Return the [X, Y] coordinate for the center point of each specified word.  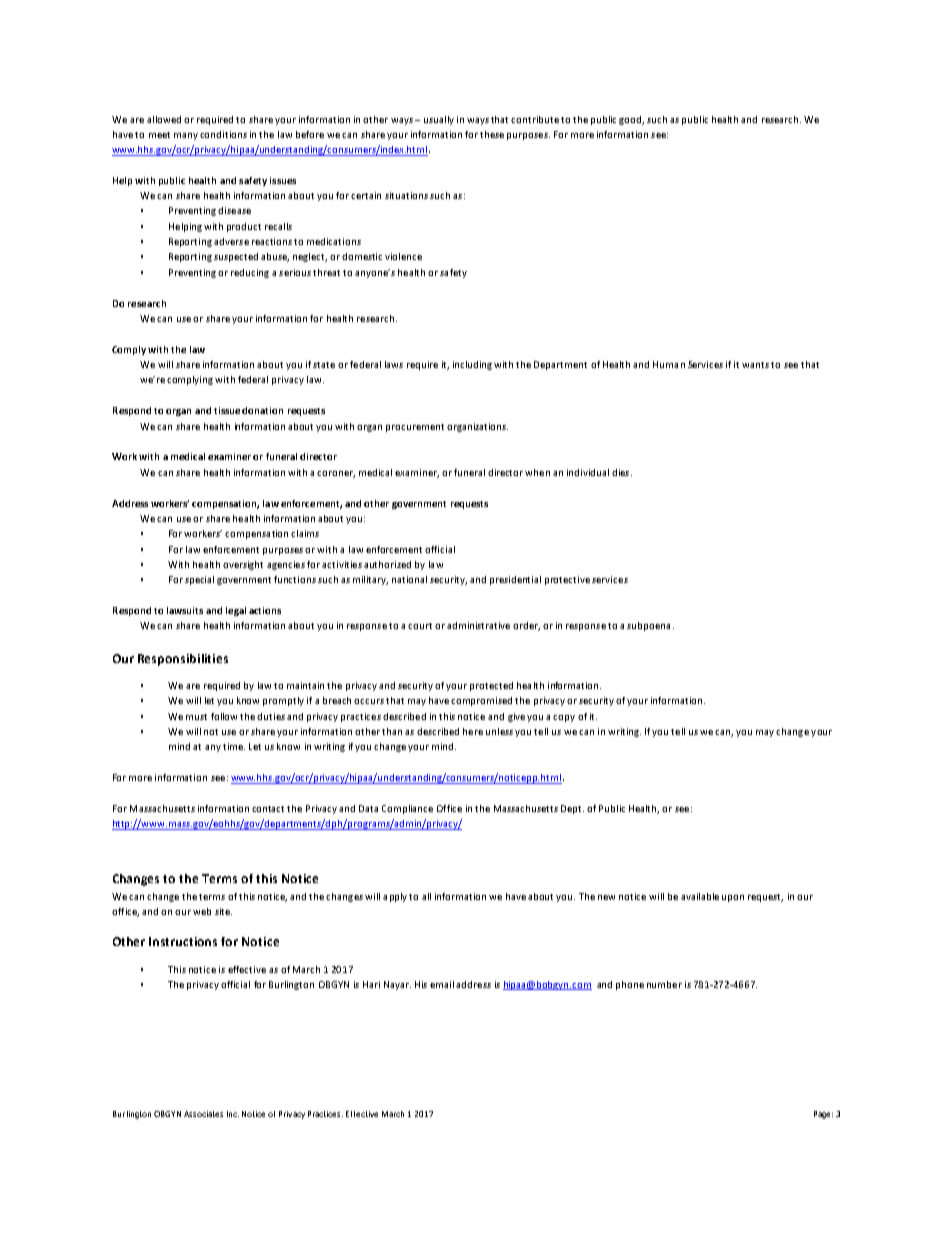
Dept [572, 809]
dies [622, 472]
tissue [227, 410]
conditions [223, 134]
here [473, 731]
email [442, 984]
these [492, 134]
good [631, 120]
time [234, 746]
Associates [203, 1114]
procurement [415, 428]
